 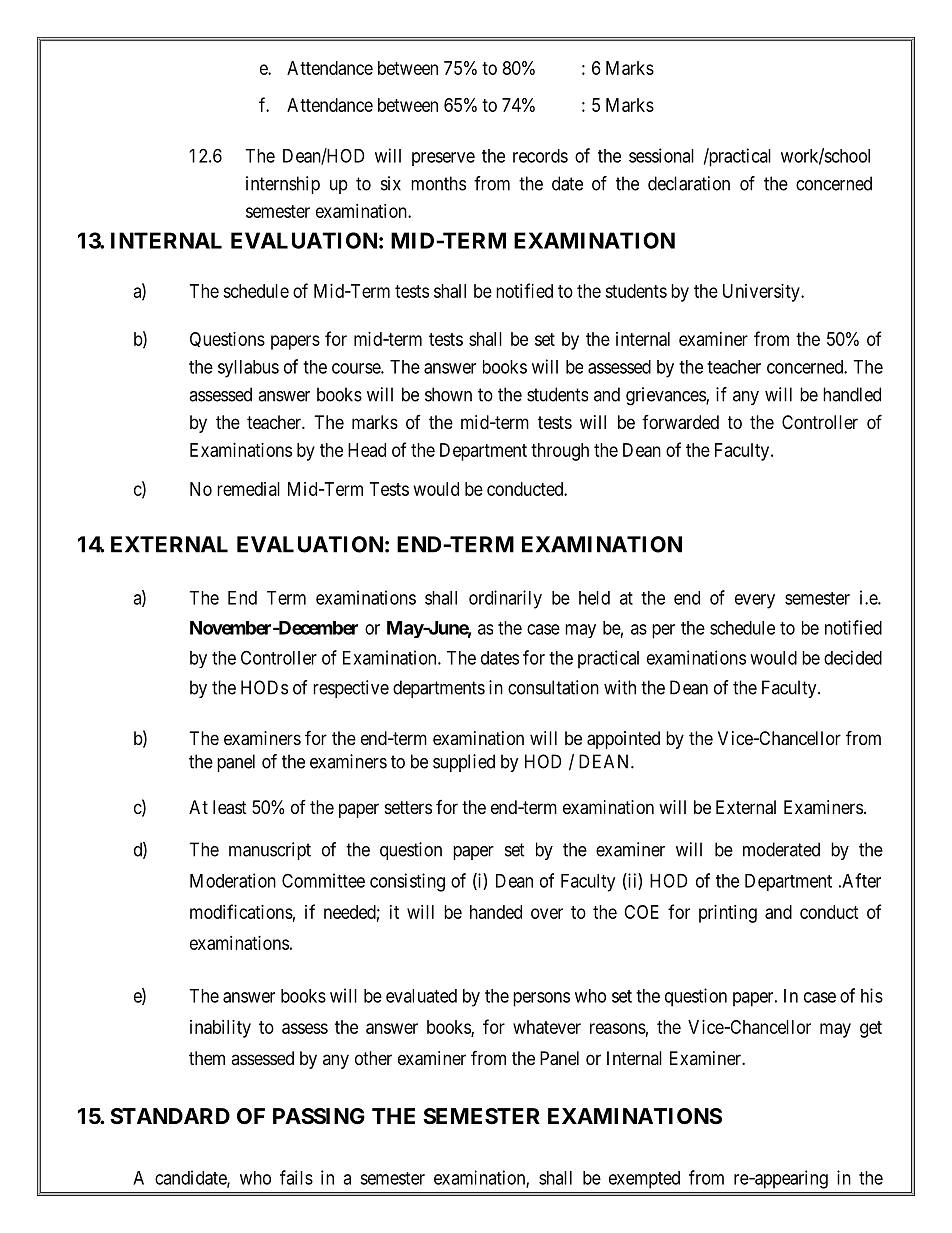 What do you see at coordinates (283, 185) in the image?
I see `internship` at bounding box center [283, 185].
